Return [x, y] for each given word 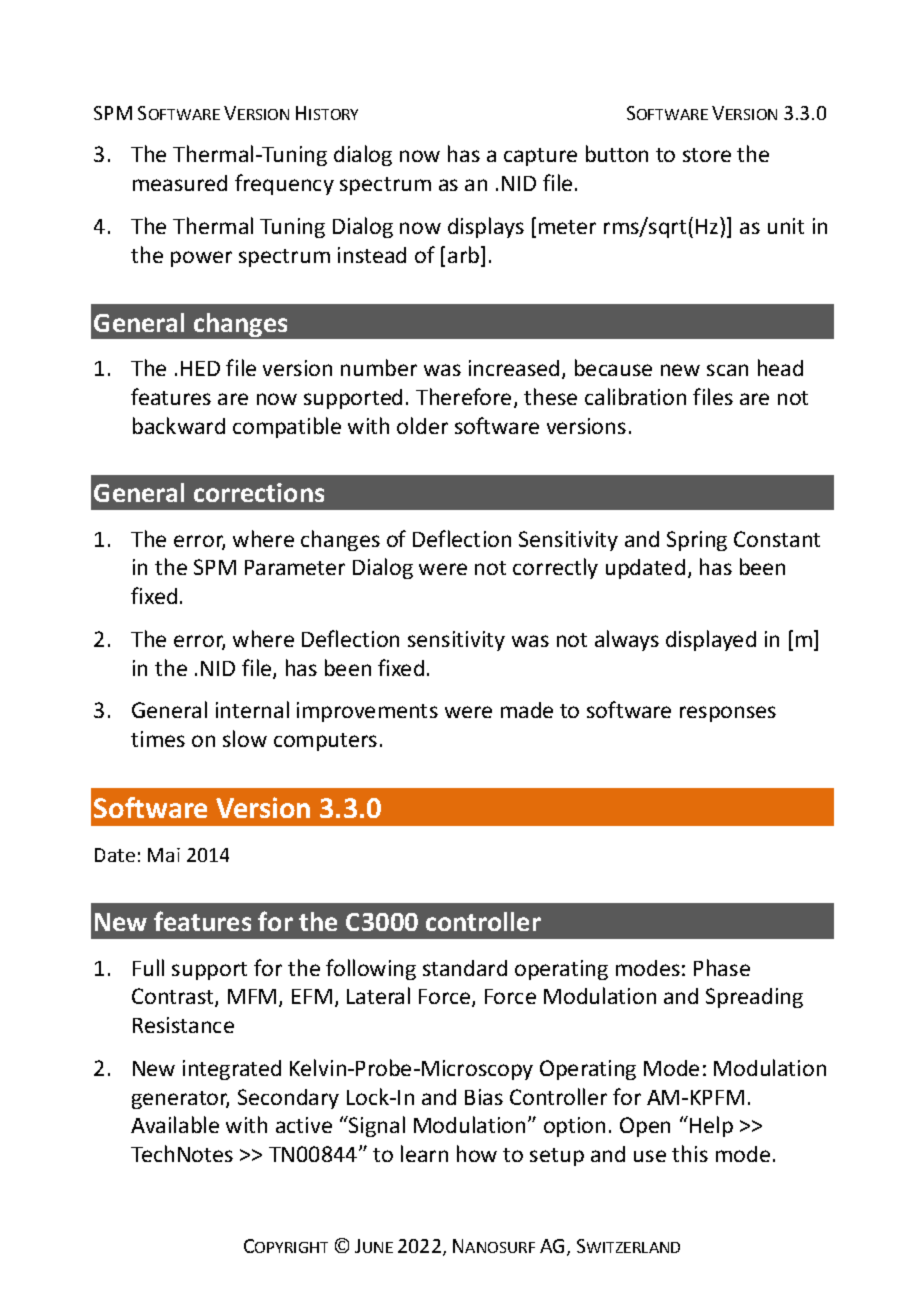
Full [148, 967]
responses [728, 714]
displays [486, 227]
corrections [259, 492]
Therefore [463, 396]
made [527, 710]
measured [180, 183]
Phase [722, 967]
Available [175, 1124]
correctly [555, 568]
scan [727, 370]
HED [200, 368]
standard [465, 968]
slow [245, 738]
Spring [697, 541]
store [707, 155]
